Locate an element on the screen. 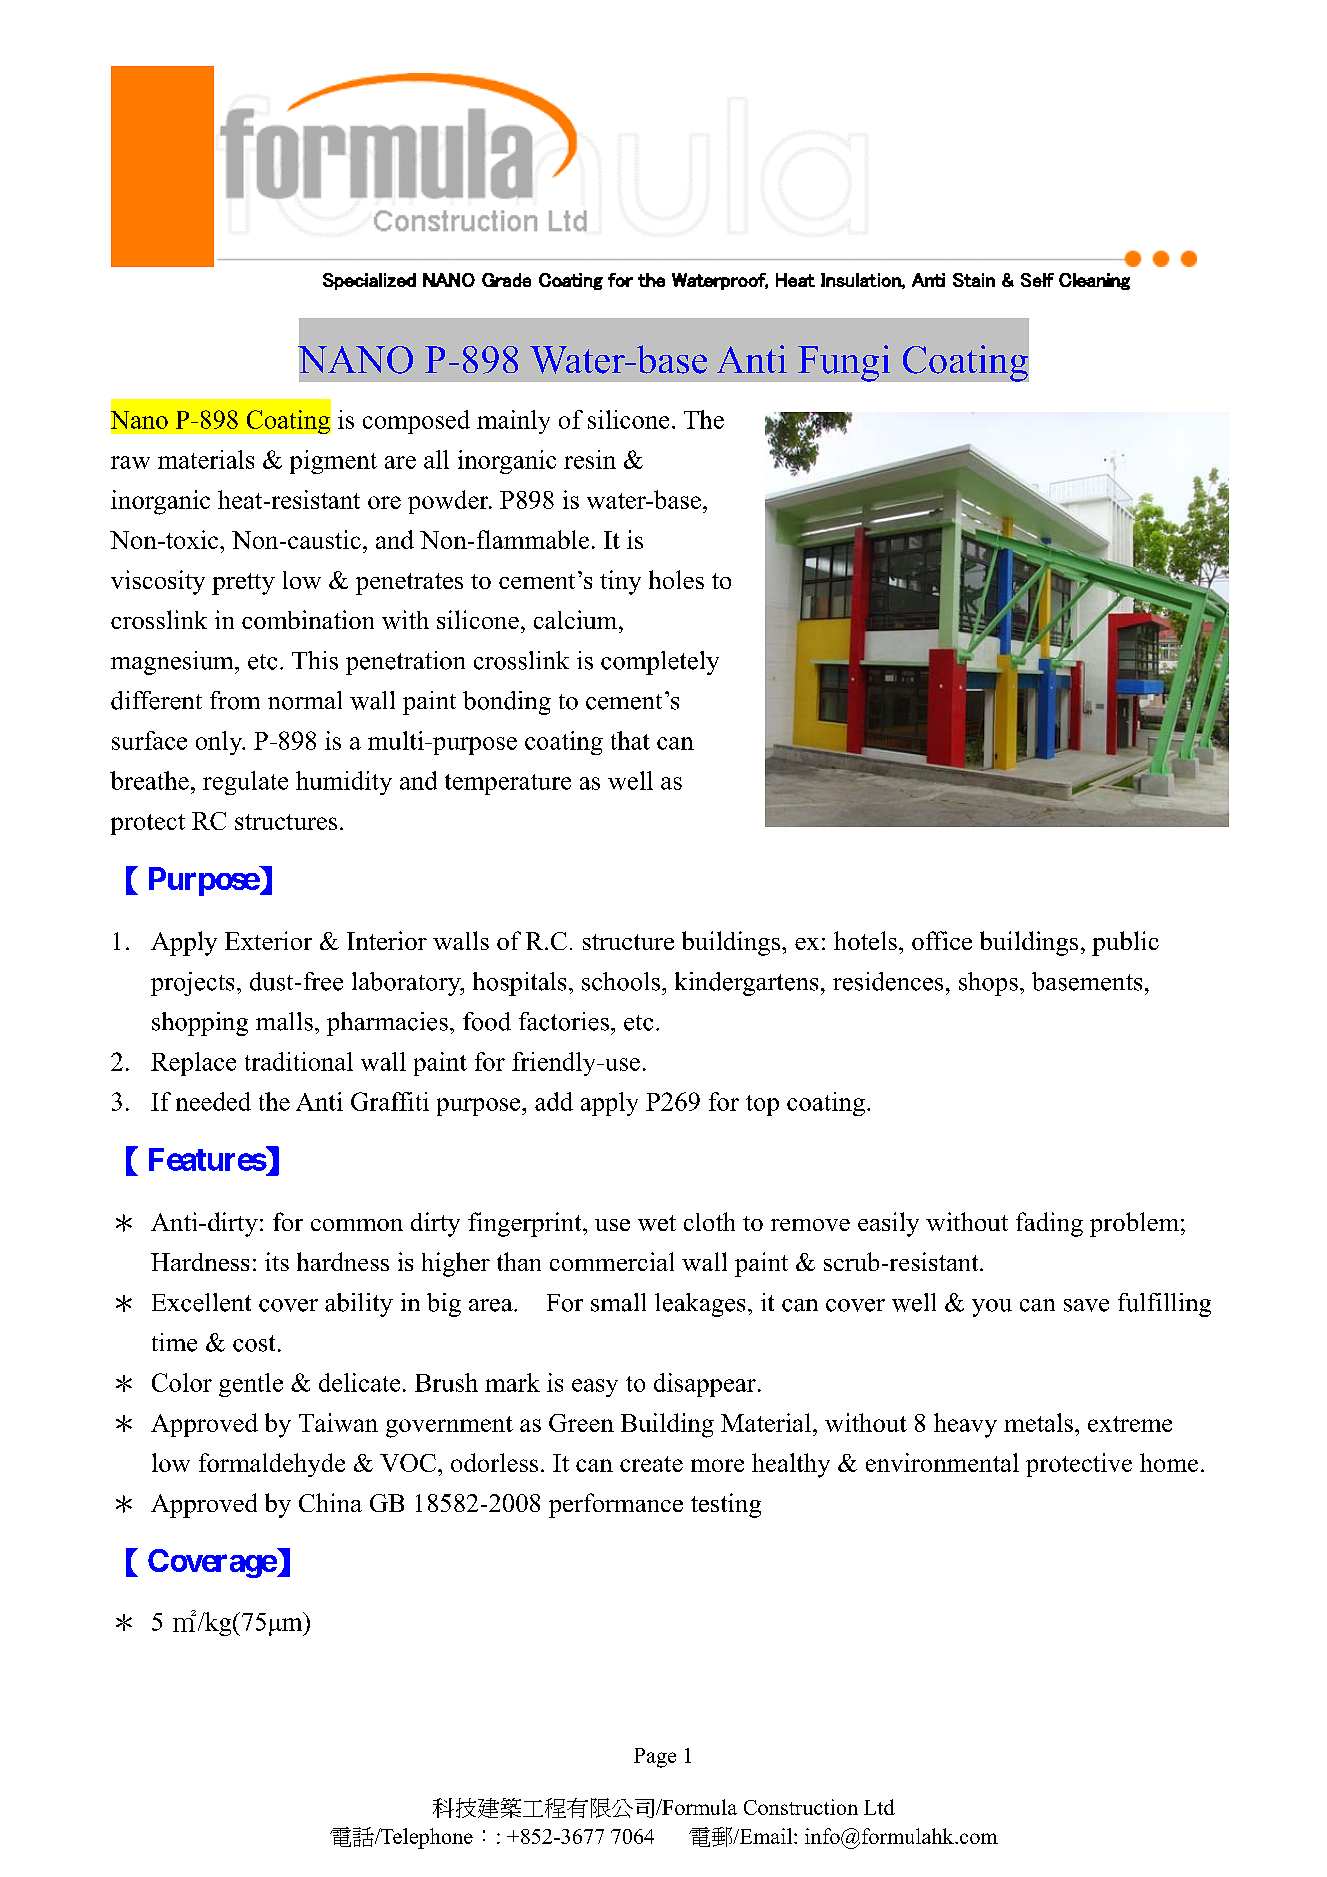 The height and width of the screenshot is (1877, 1327). metals is located at coordinates (1038, 1422).
